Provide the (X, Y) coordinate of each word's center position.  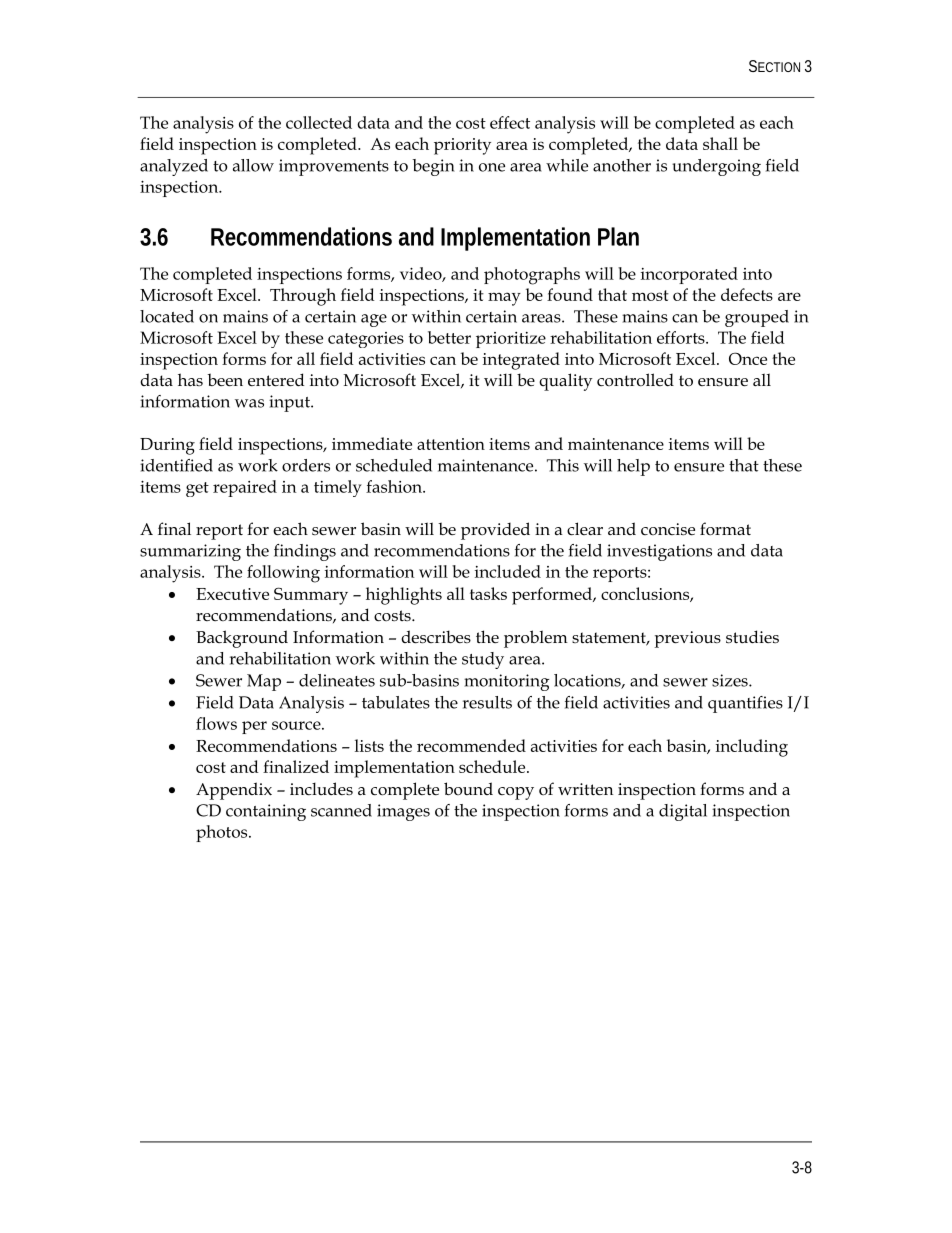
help (633, 467)
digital (683, 812)
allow (253, 165)
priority (462, 146)
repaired (245, 488)
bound (468, 788)
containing (266, 812)
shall (720, 143)
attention (451, 444)
